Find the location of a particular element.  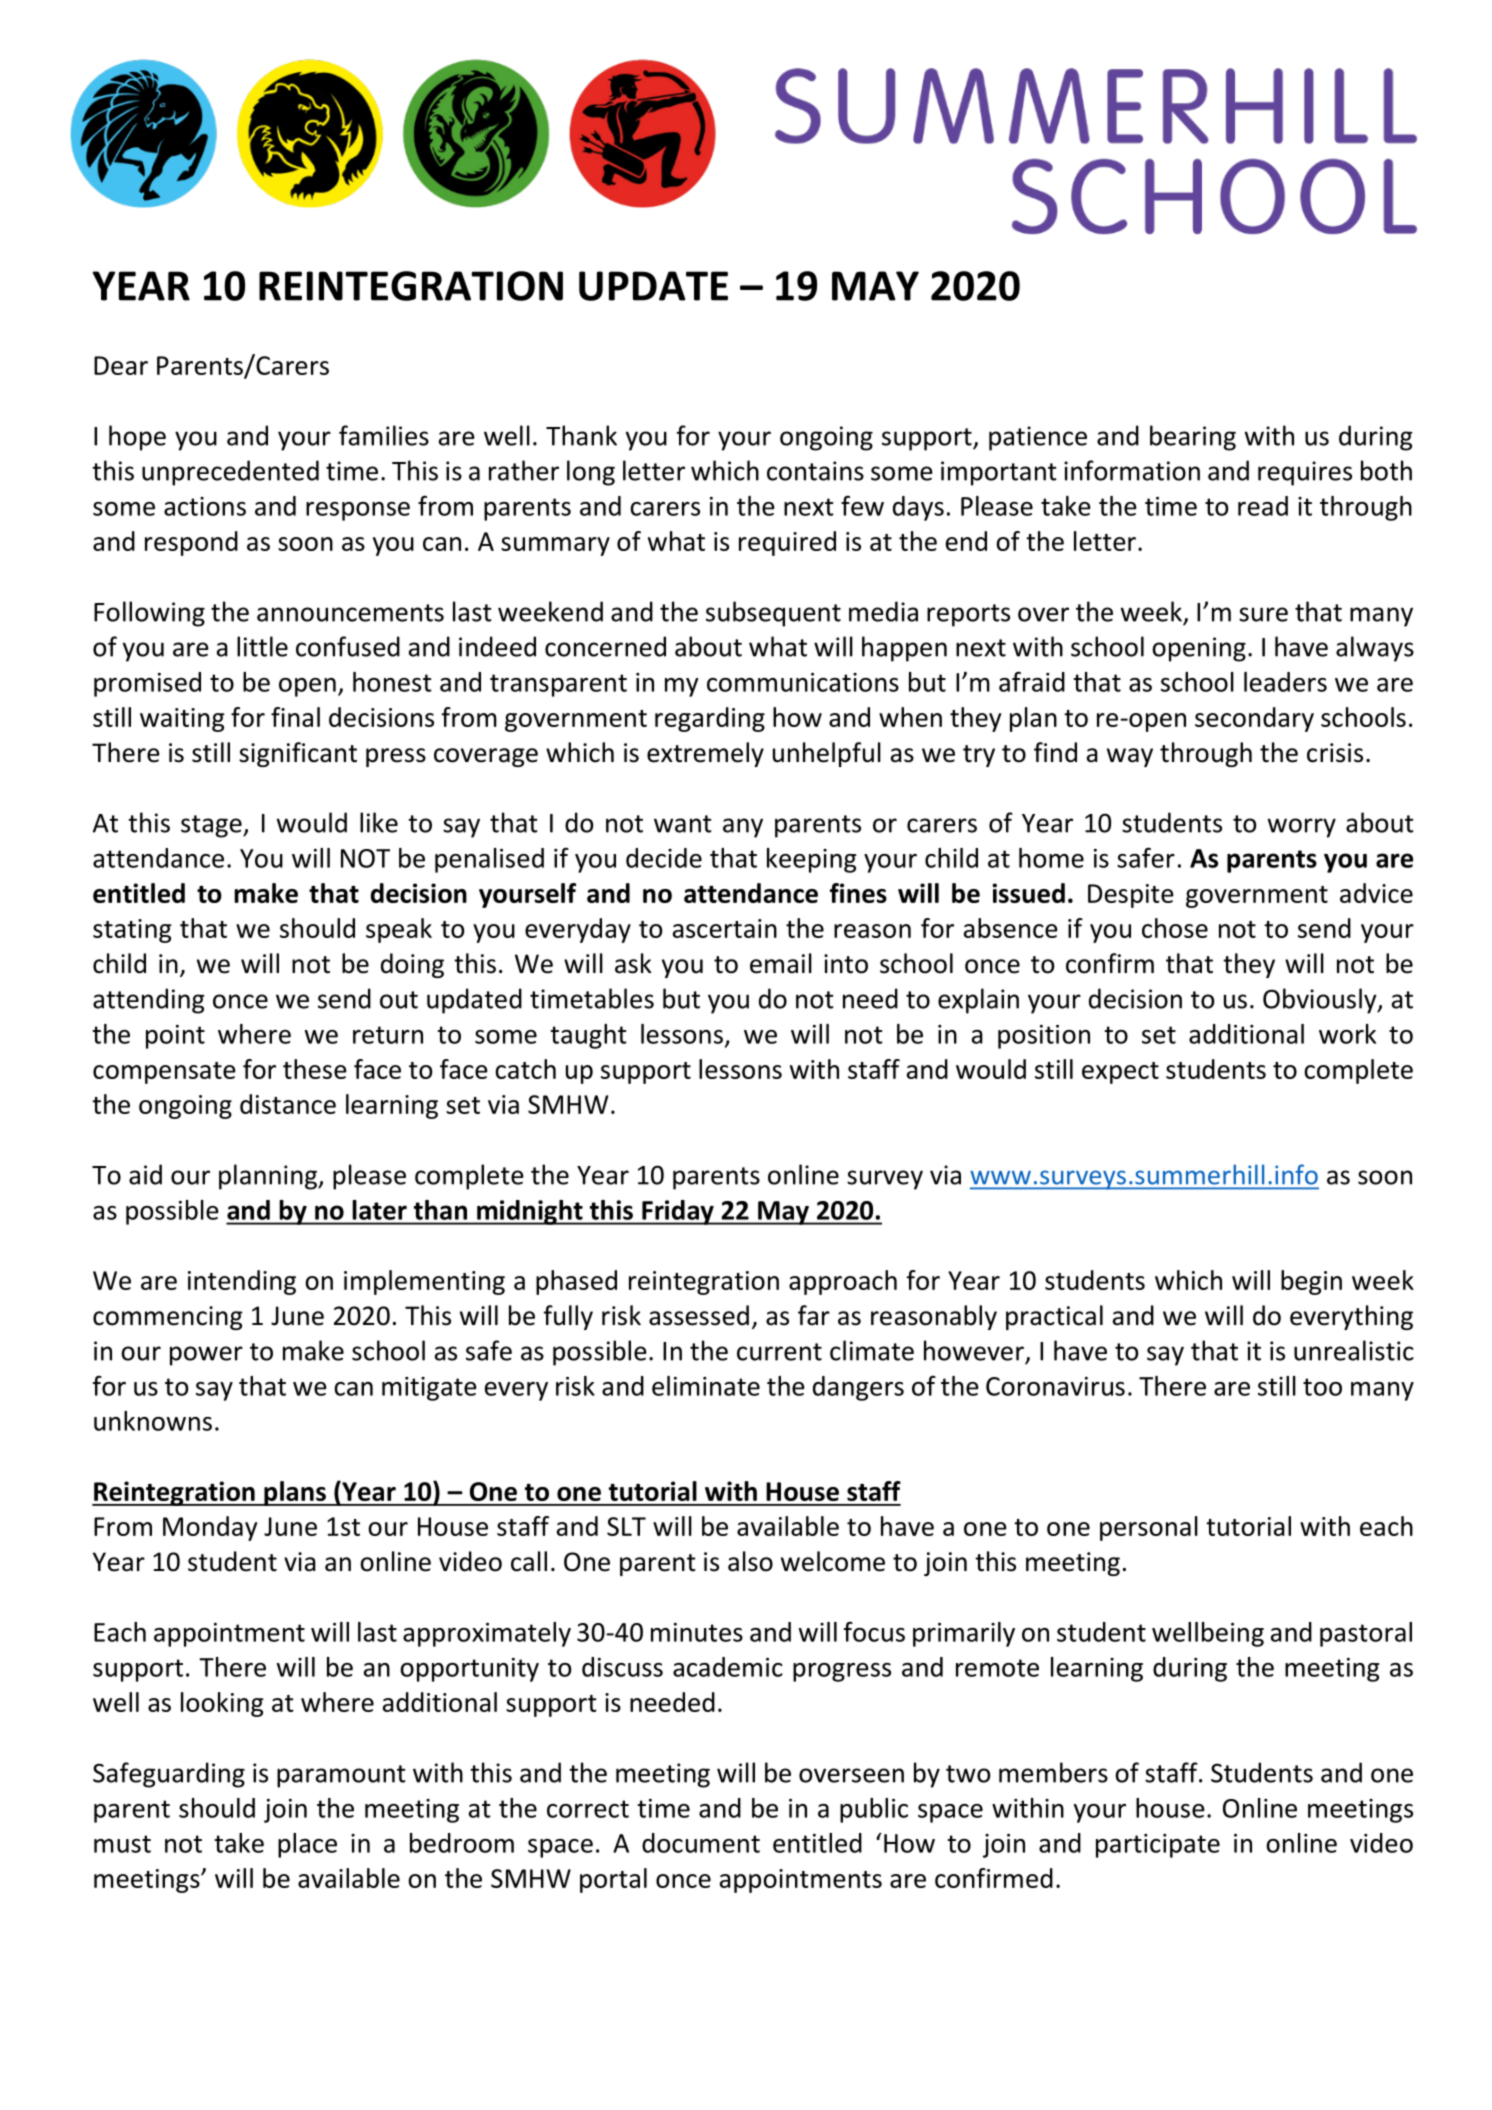

bearing is located at coordinates (1193, 438).
